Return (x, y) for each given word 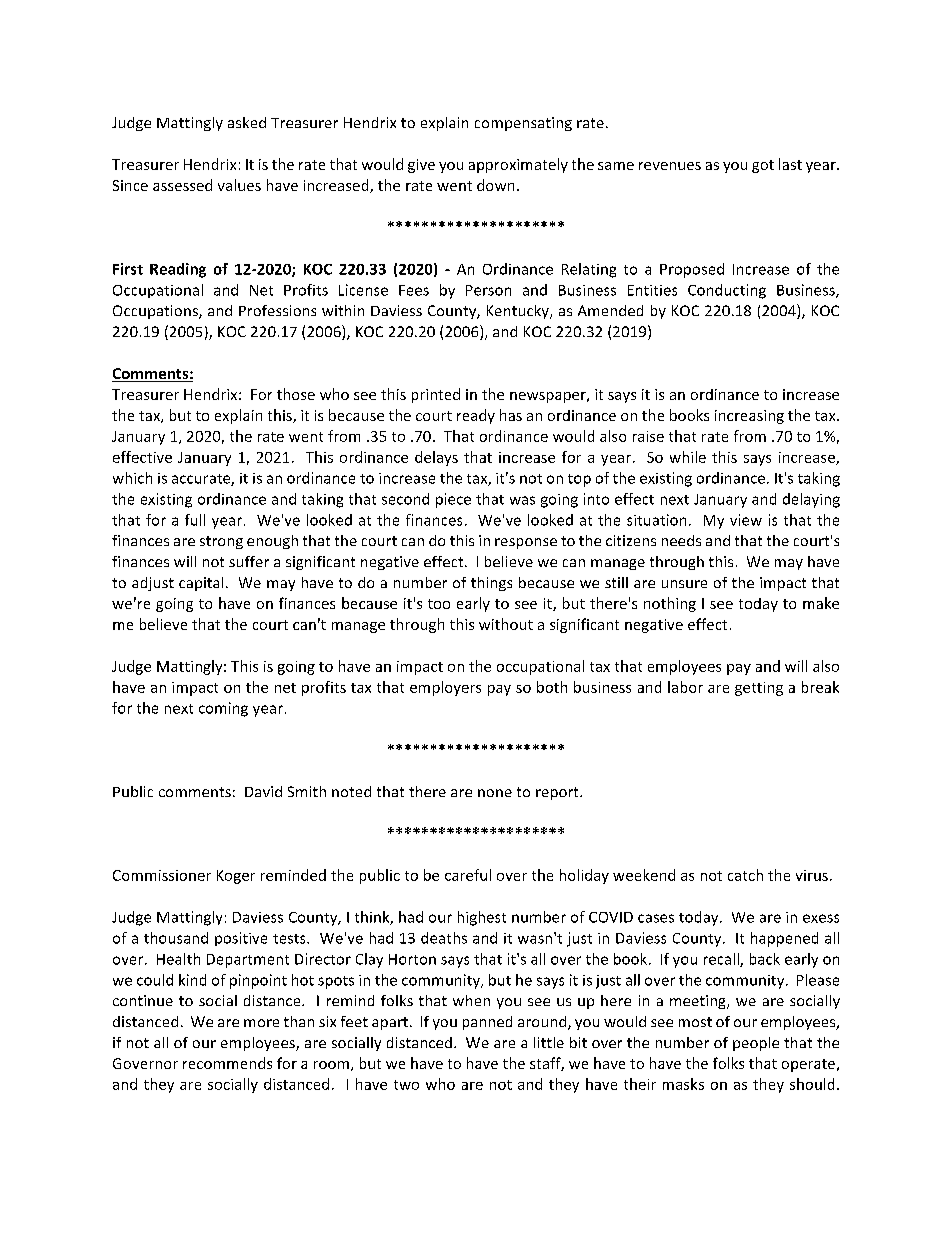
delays (436, 458)
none (495, 793)
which (132, 478)
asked (247, 122)
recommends (227, 1063)
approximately (518, 165)
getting (759, 689)
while (688, 457)
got (763, 166)
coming (223, 709)
